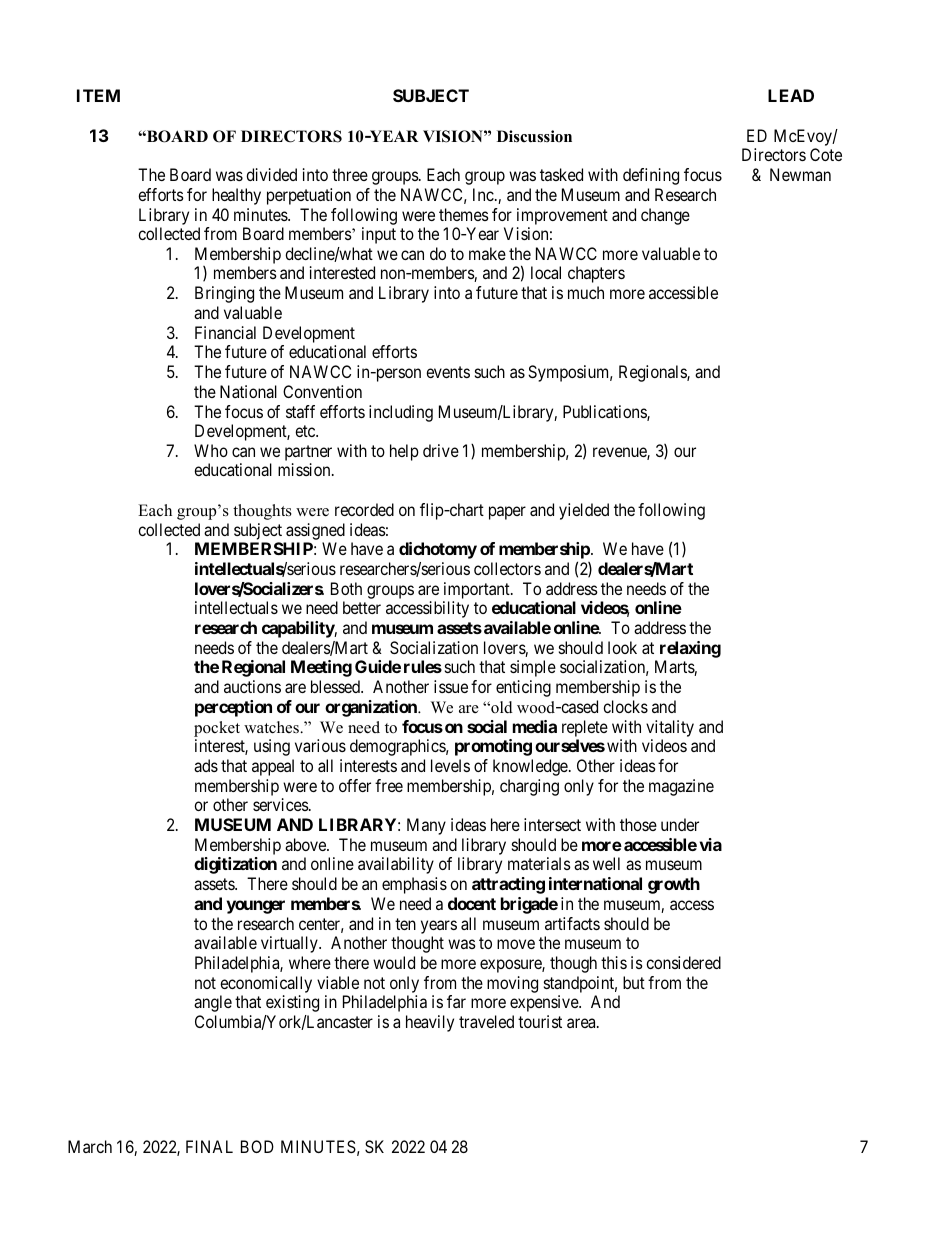 This document has width=952, height=1233. What do you see at coordinates (448, 372) in the document?
I see `events` at bounding box center [448, 372].
